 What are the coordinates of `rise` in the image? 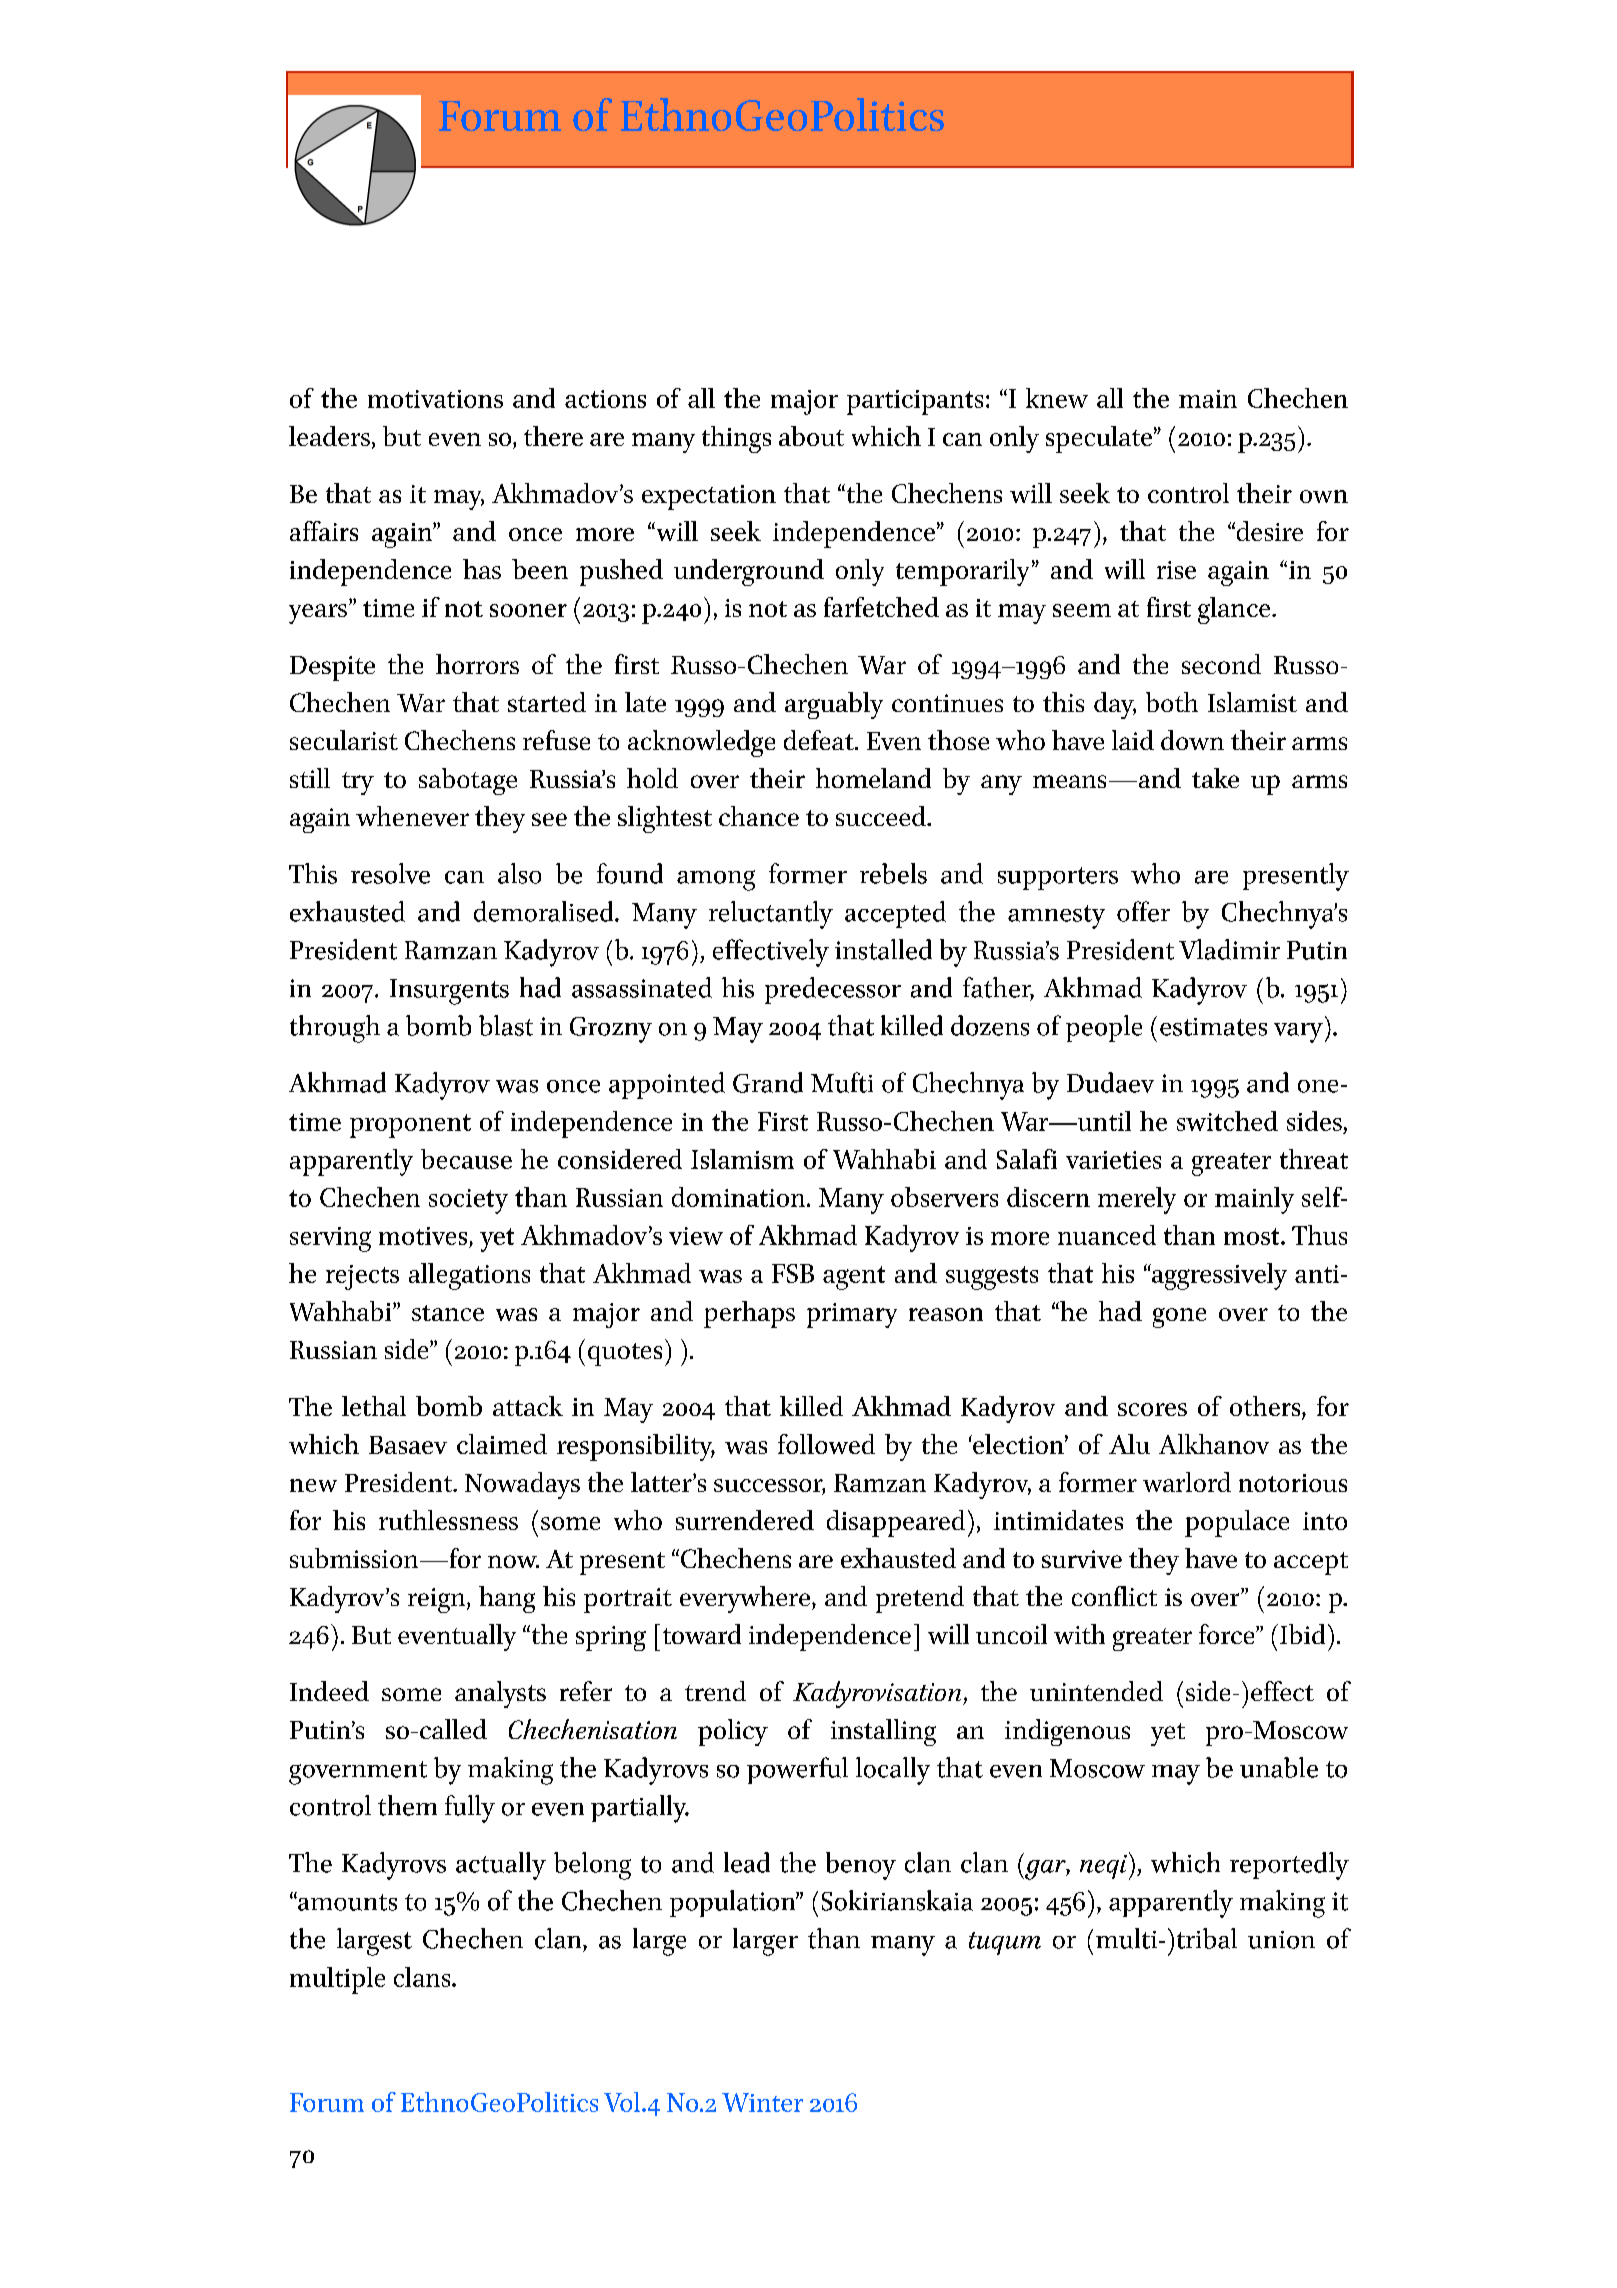 It's located at (1176, 570).
